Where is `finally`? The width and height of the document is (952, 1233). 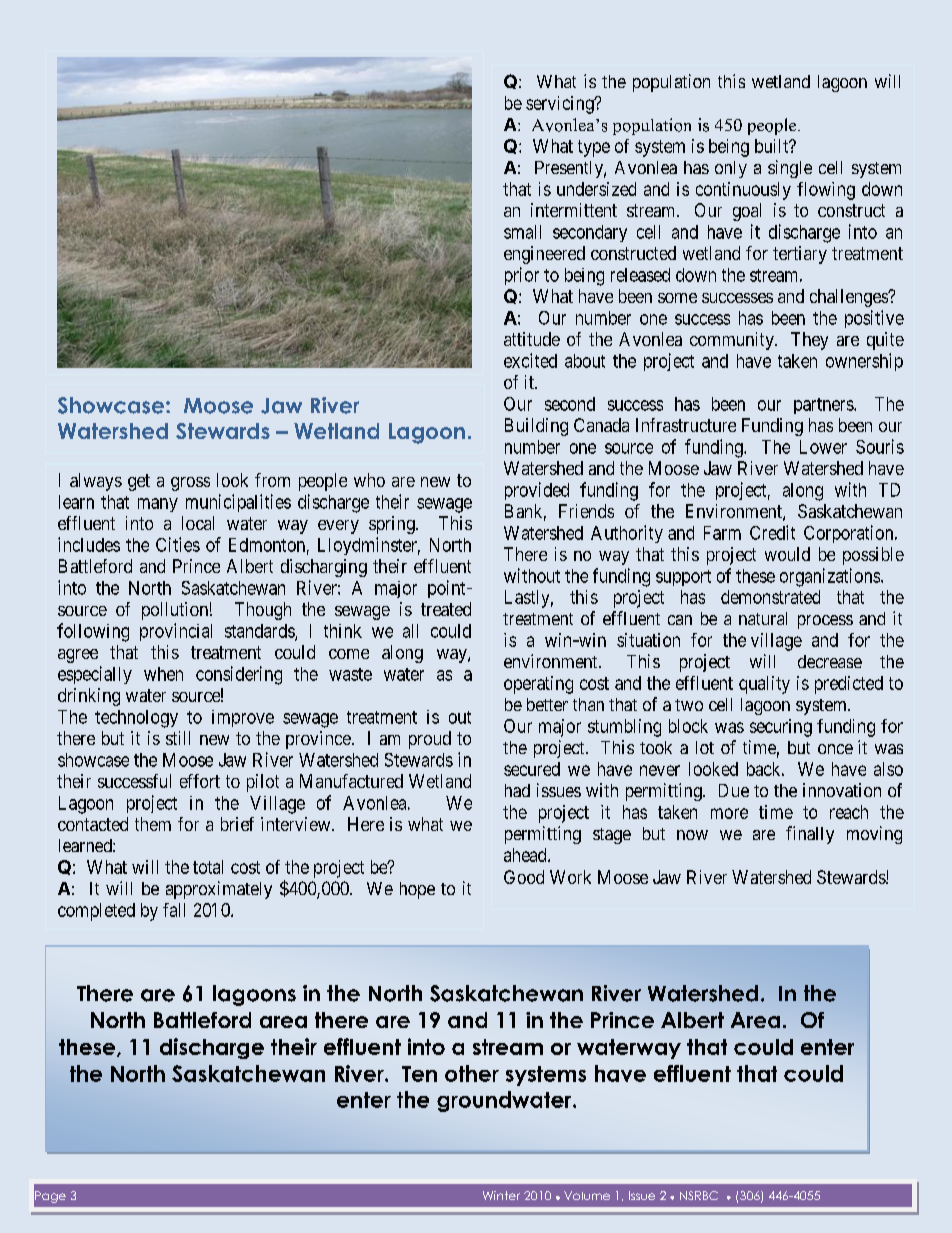
finally is located at coordinates (810, 835).
